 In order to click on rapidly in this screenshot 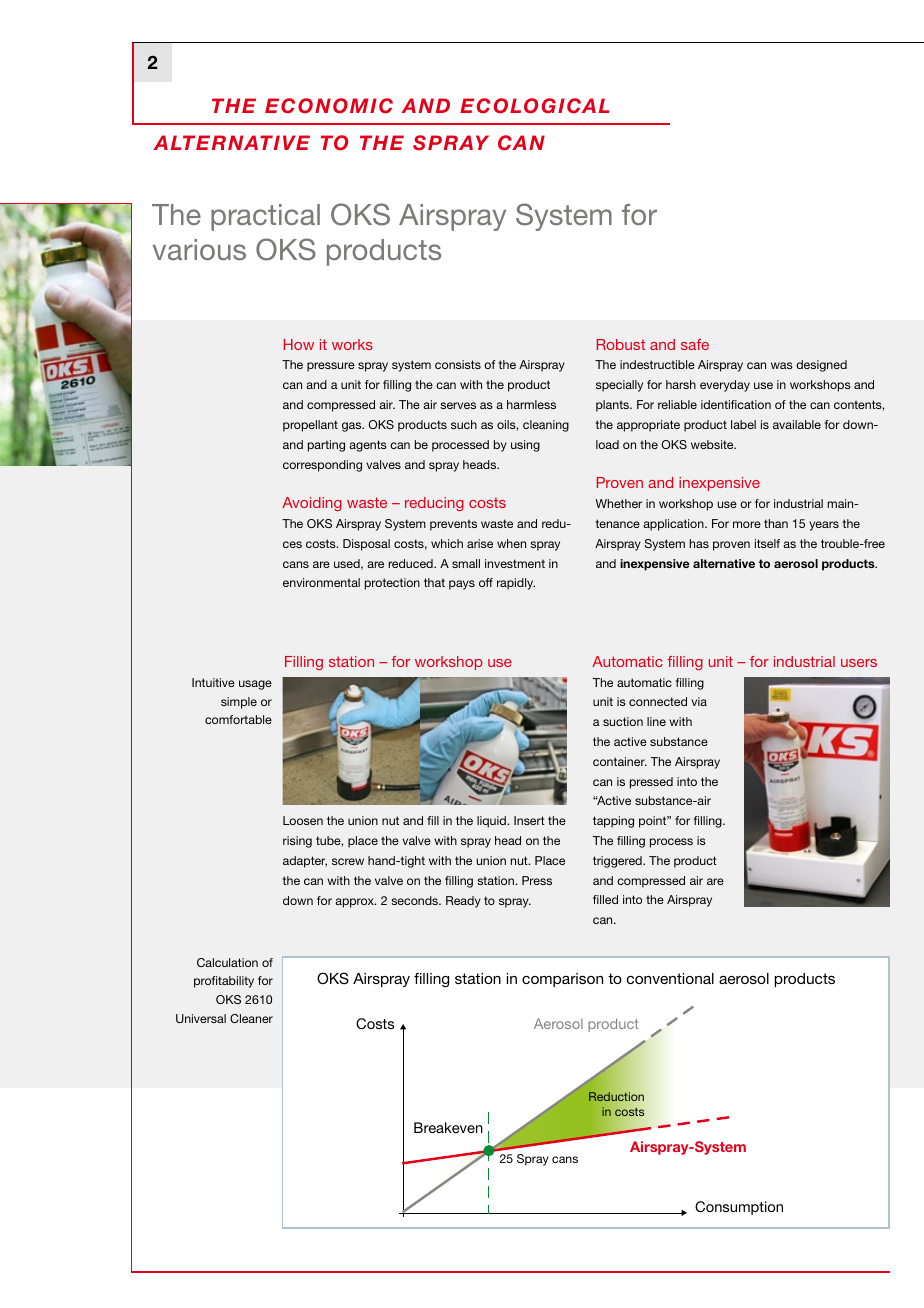, I will do `click(516, 584)`.
